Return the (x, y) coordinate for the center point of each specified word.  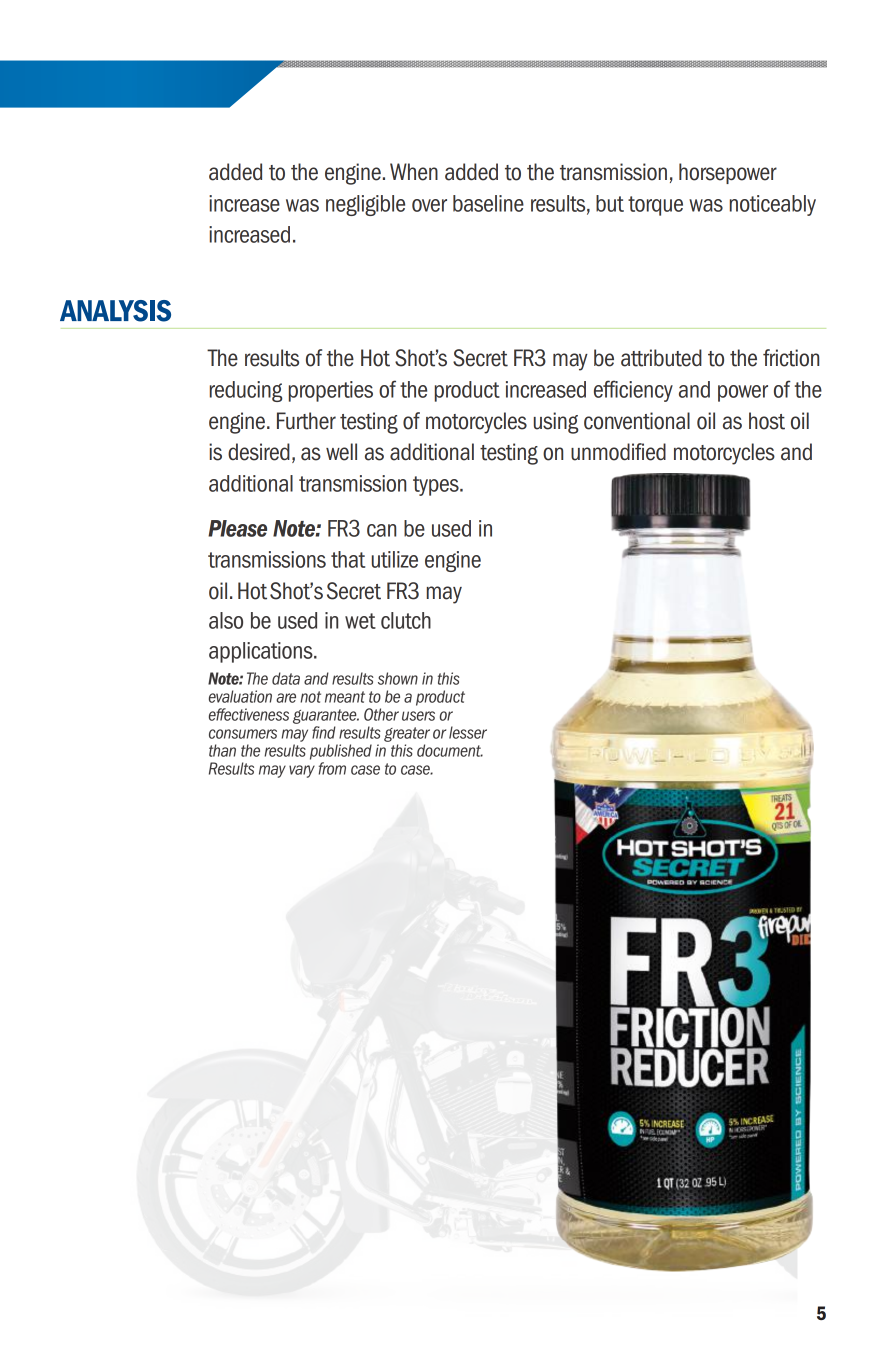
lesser (468, 732)
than (222, 750)
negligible (365, 205)
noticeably (773, 205)
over (429, 205)
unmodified (618, 452)
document (450, 750)
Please (237, 528)
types (437, 486)
